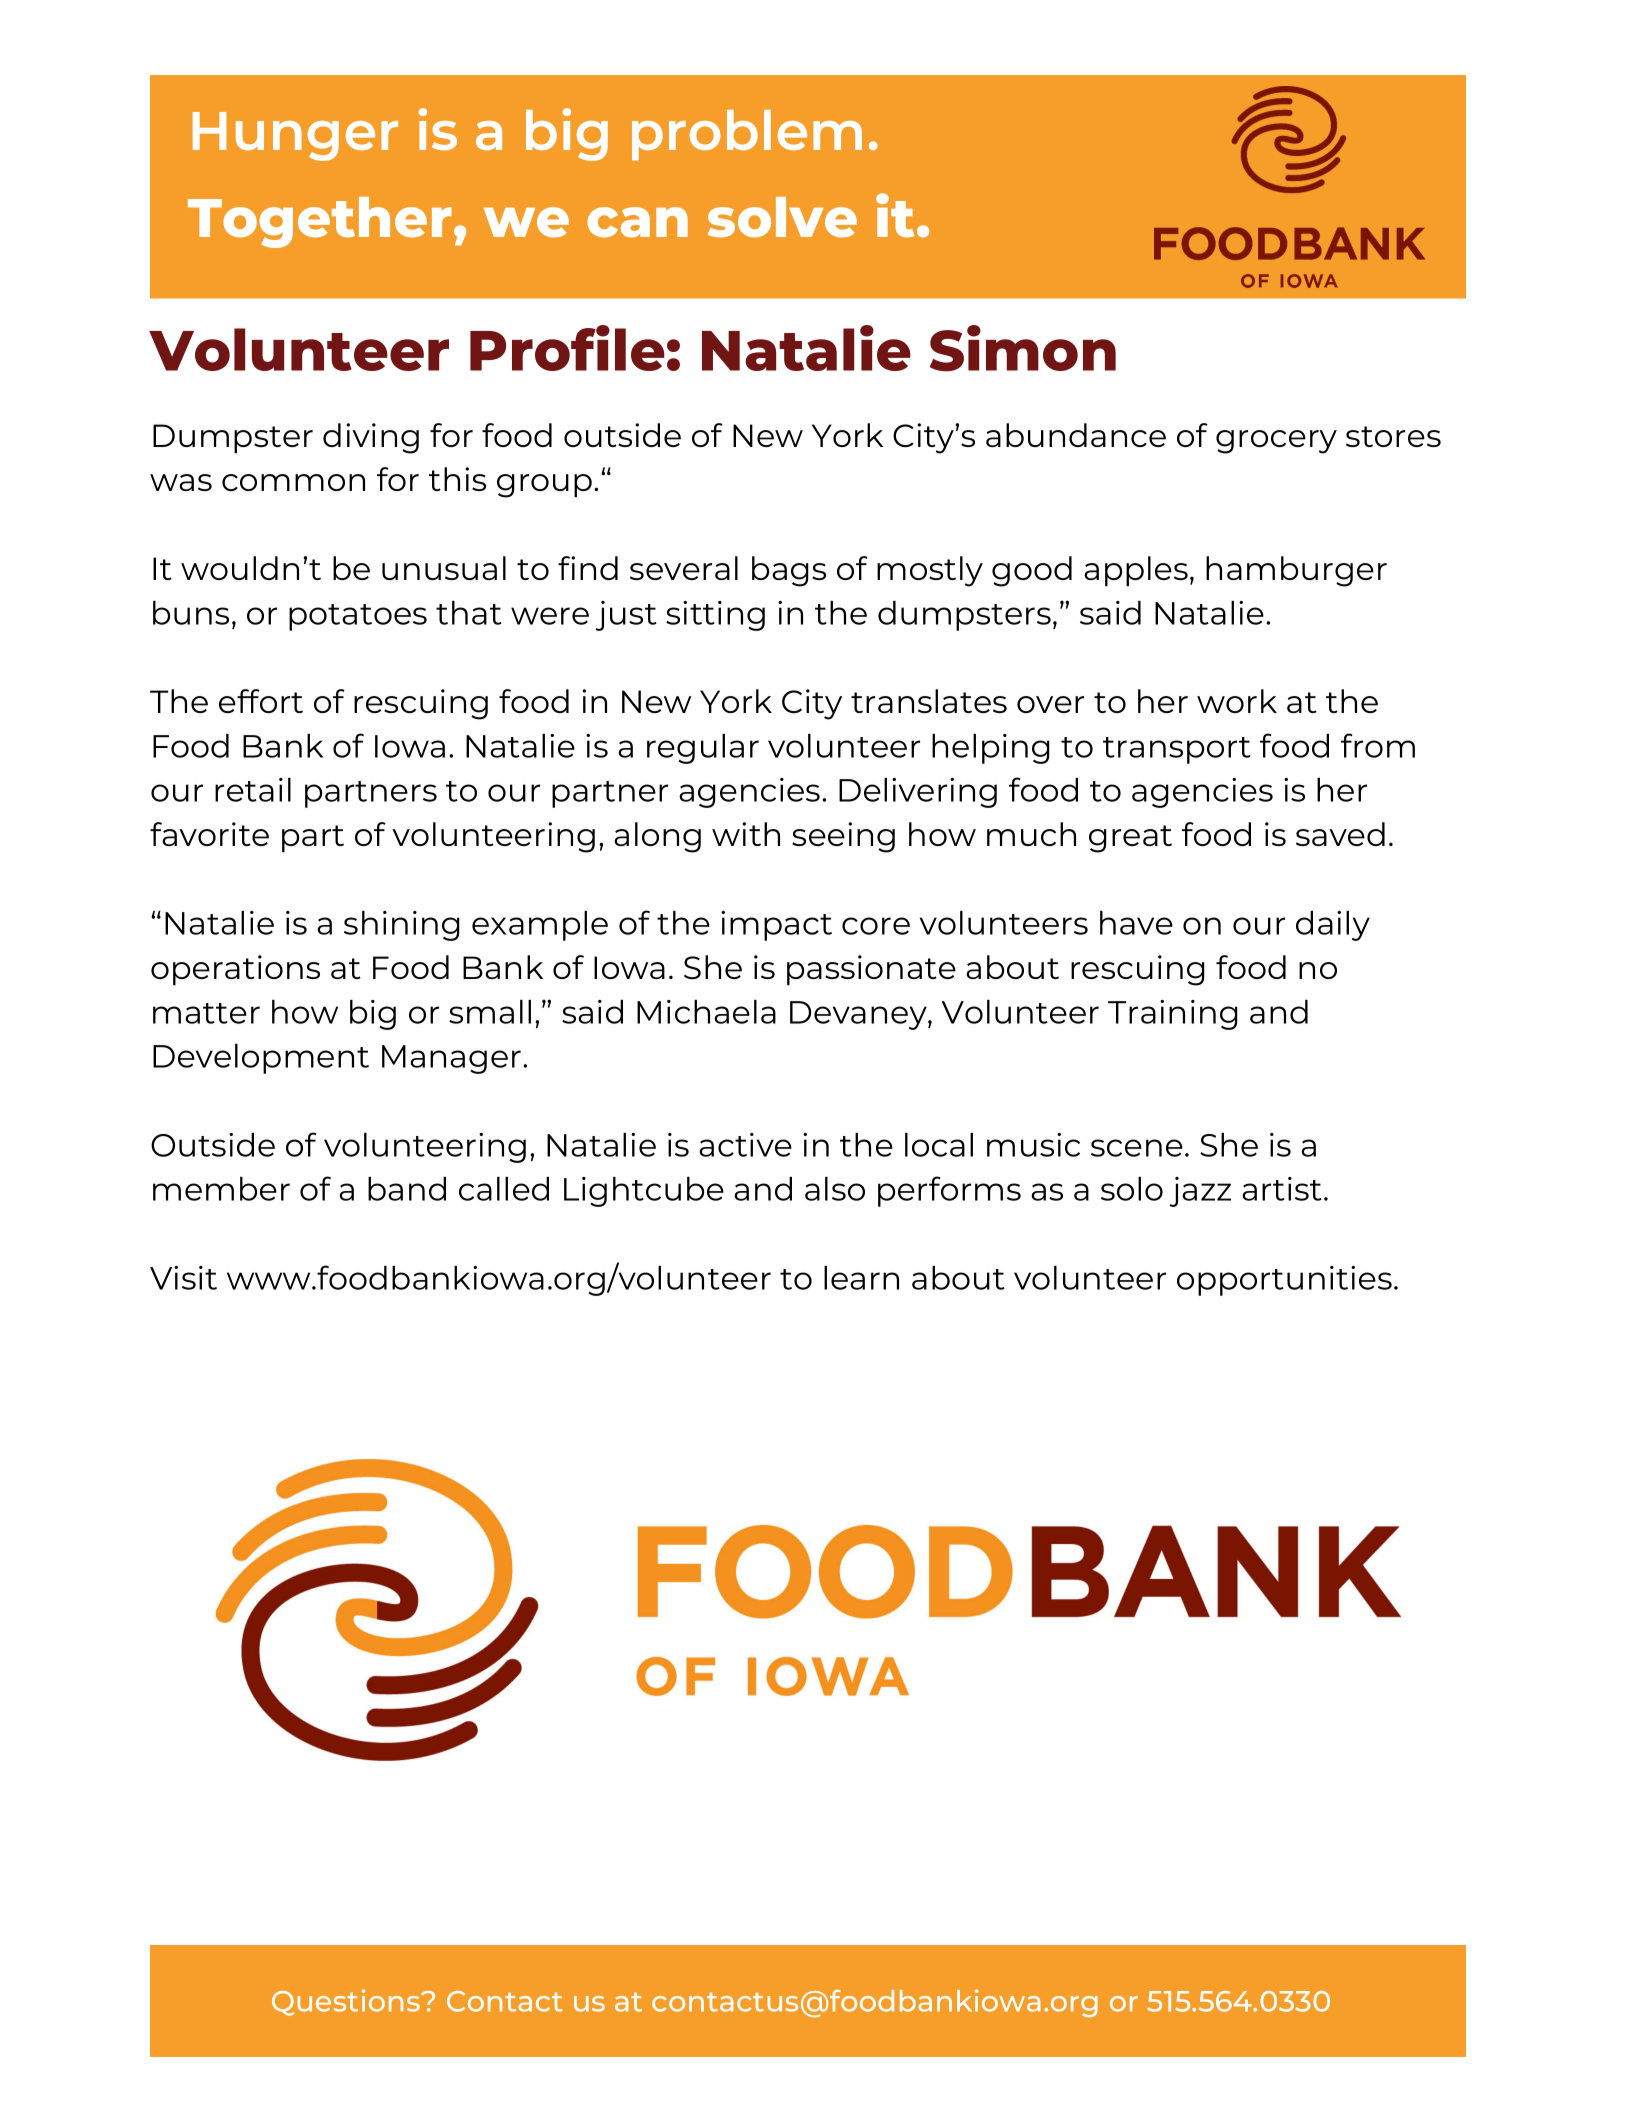 The height and width of the screenshot is (2108, 1629). What do you see at coordinates (782, 217) in the screenshot?
I see `solve` at bounding box center [782, 217].
